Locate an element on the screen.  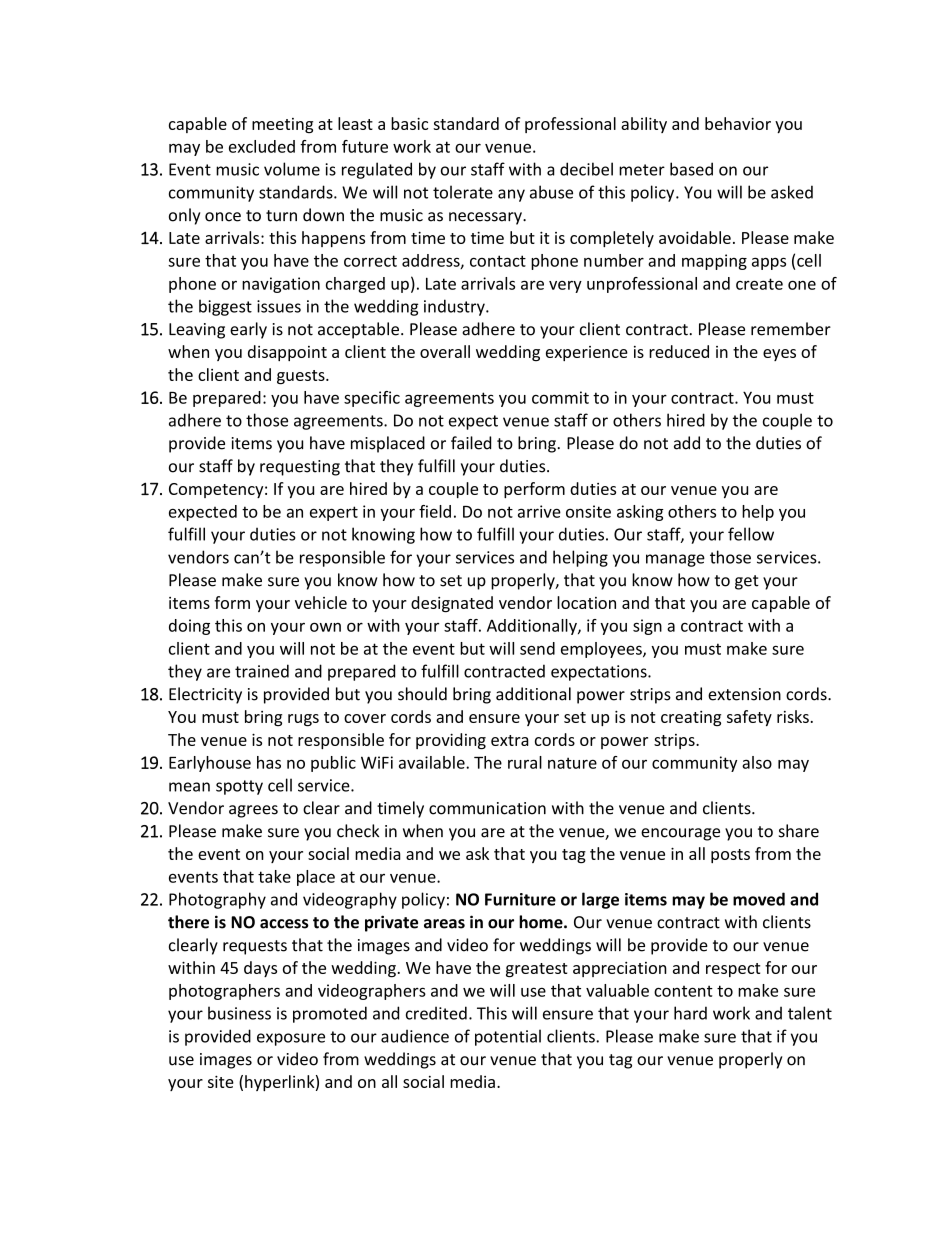
behavior is located at coordinates (738, 123).
